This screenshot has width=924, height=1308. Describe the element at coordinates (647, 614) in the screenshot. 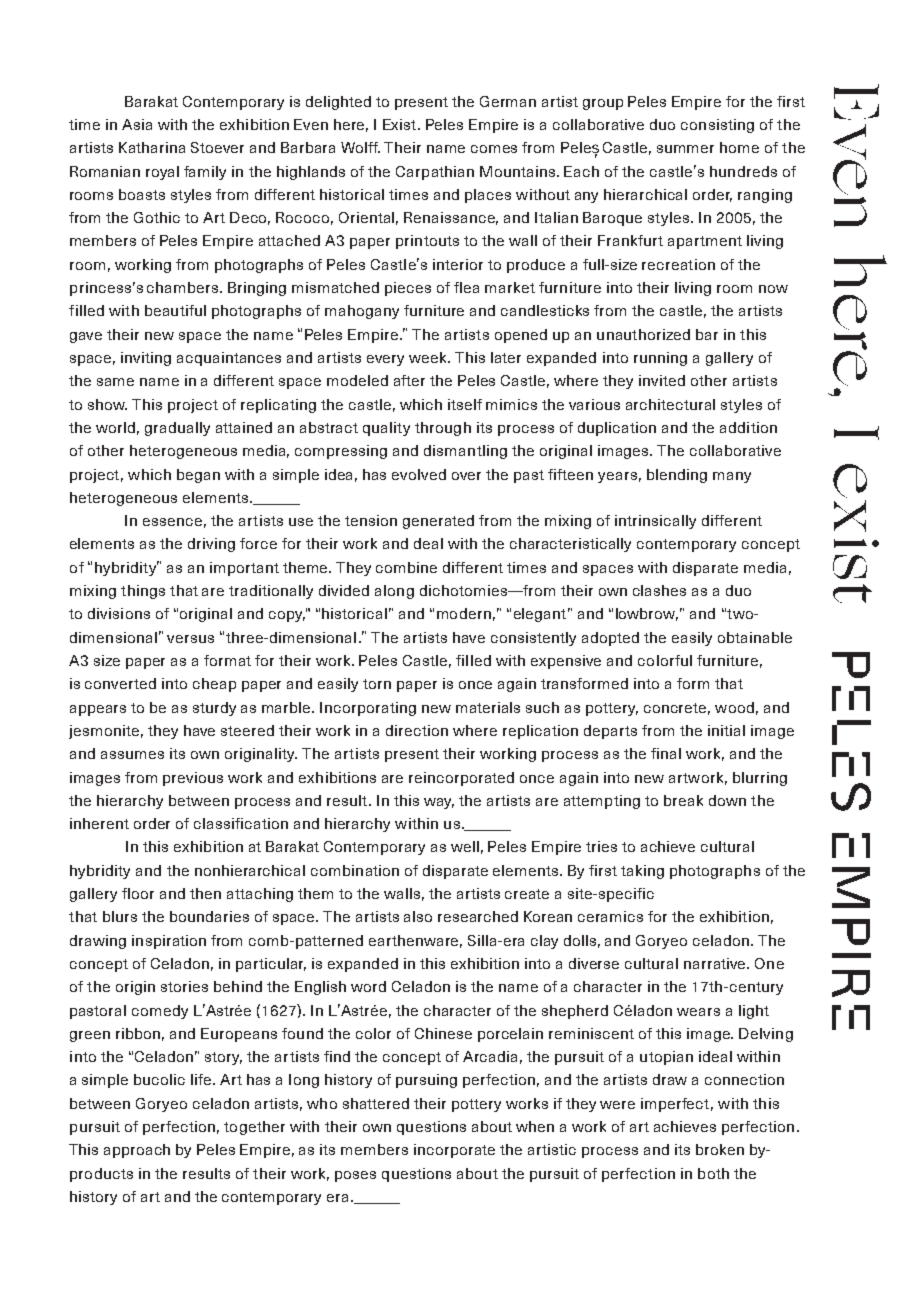

I see `lowbrow` at that location.
